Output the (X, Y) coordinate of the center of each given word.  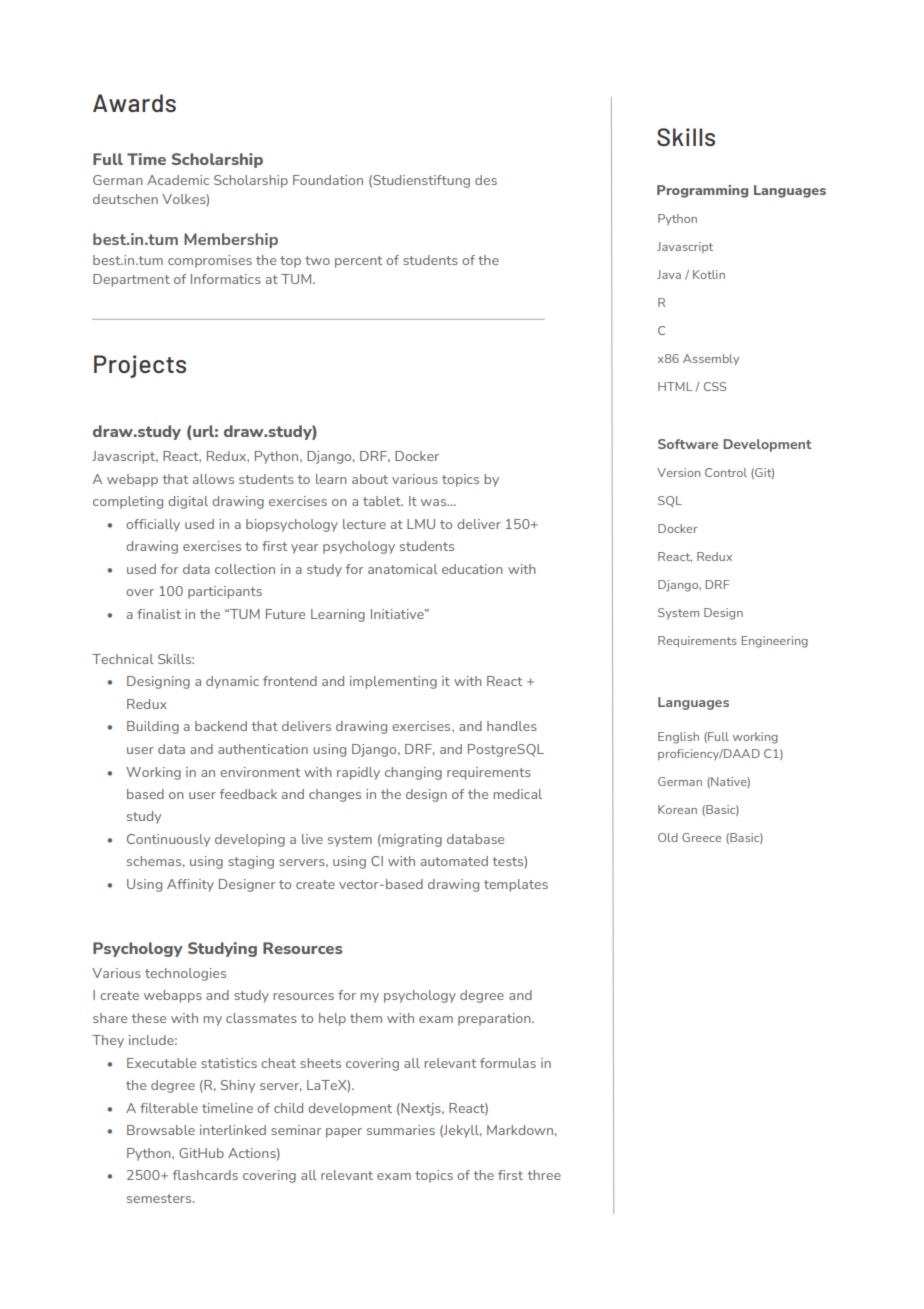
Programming (702, 191)
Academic (178, 180)
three (544, 1175)
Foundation (328, 180)
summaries (401, 1130)
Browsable (161, 1130)
